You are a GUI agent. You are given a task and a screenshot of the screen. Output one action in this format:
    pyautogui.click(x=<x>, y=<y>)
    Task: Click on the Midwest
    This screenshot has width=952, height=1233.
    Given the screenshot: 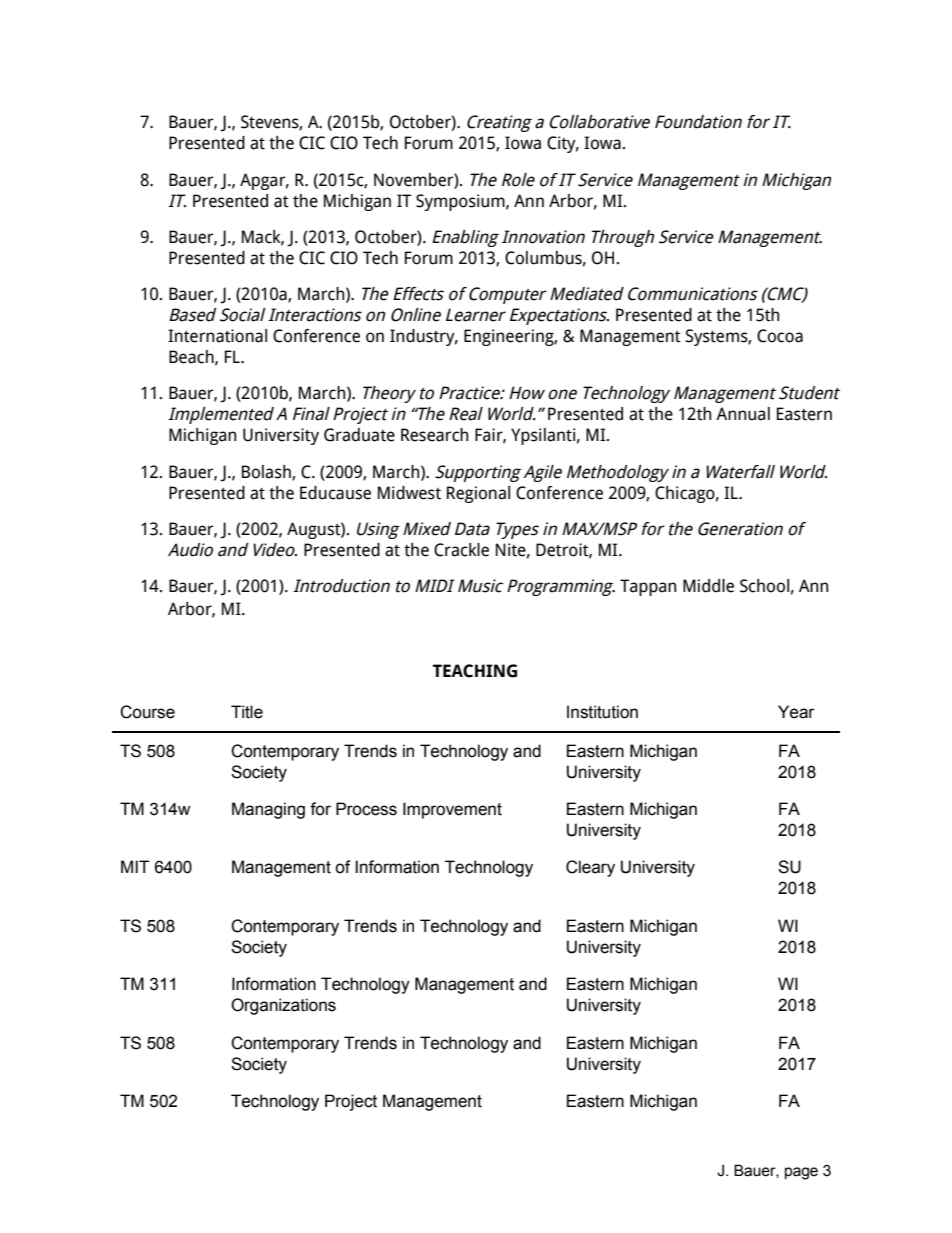 What is the action you would take?
    pyautogui.click(x=409, y=493)
